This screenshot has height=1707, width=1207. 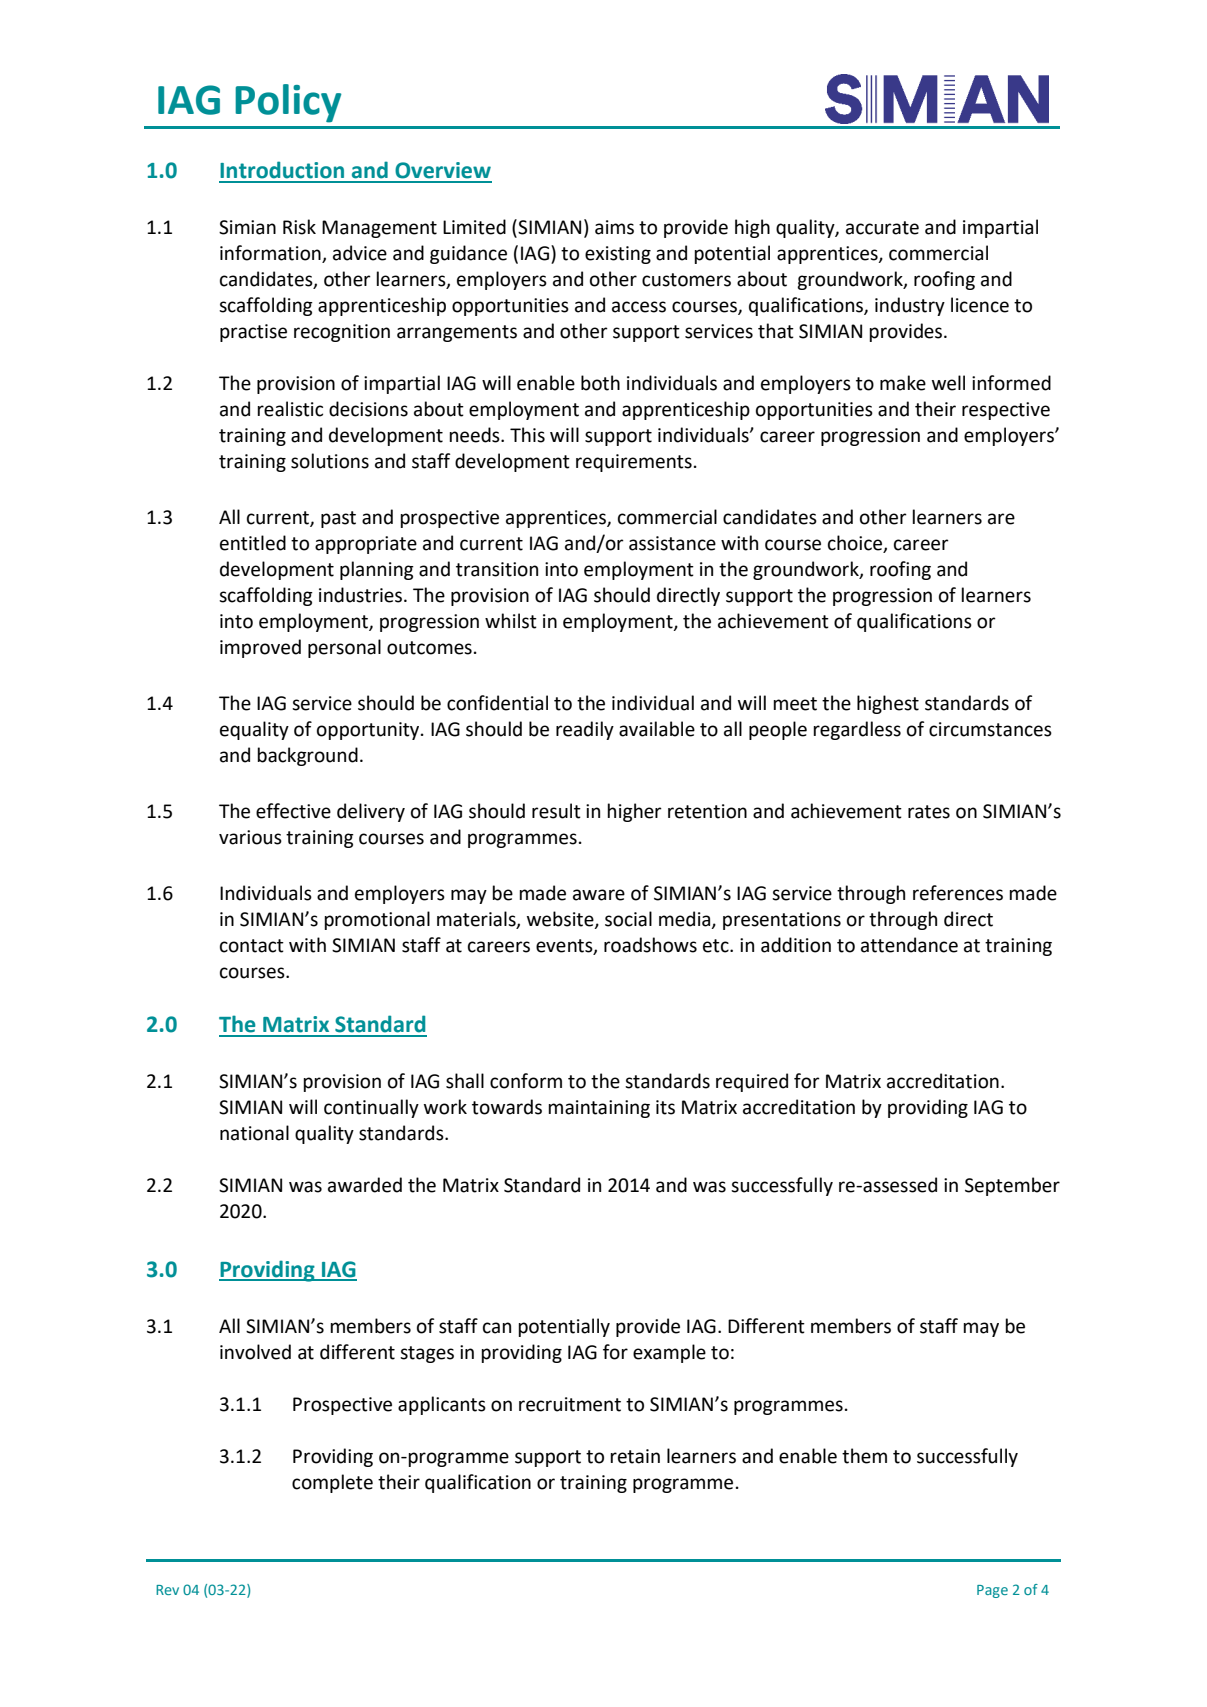 I want to click on various, so click(x=250, y=837).
